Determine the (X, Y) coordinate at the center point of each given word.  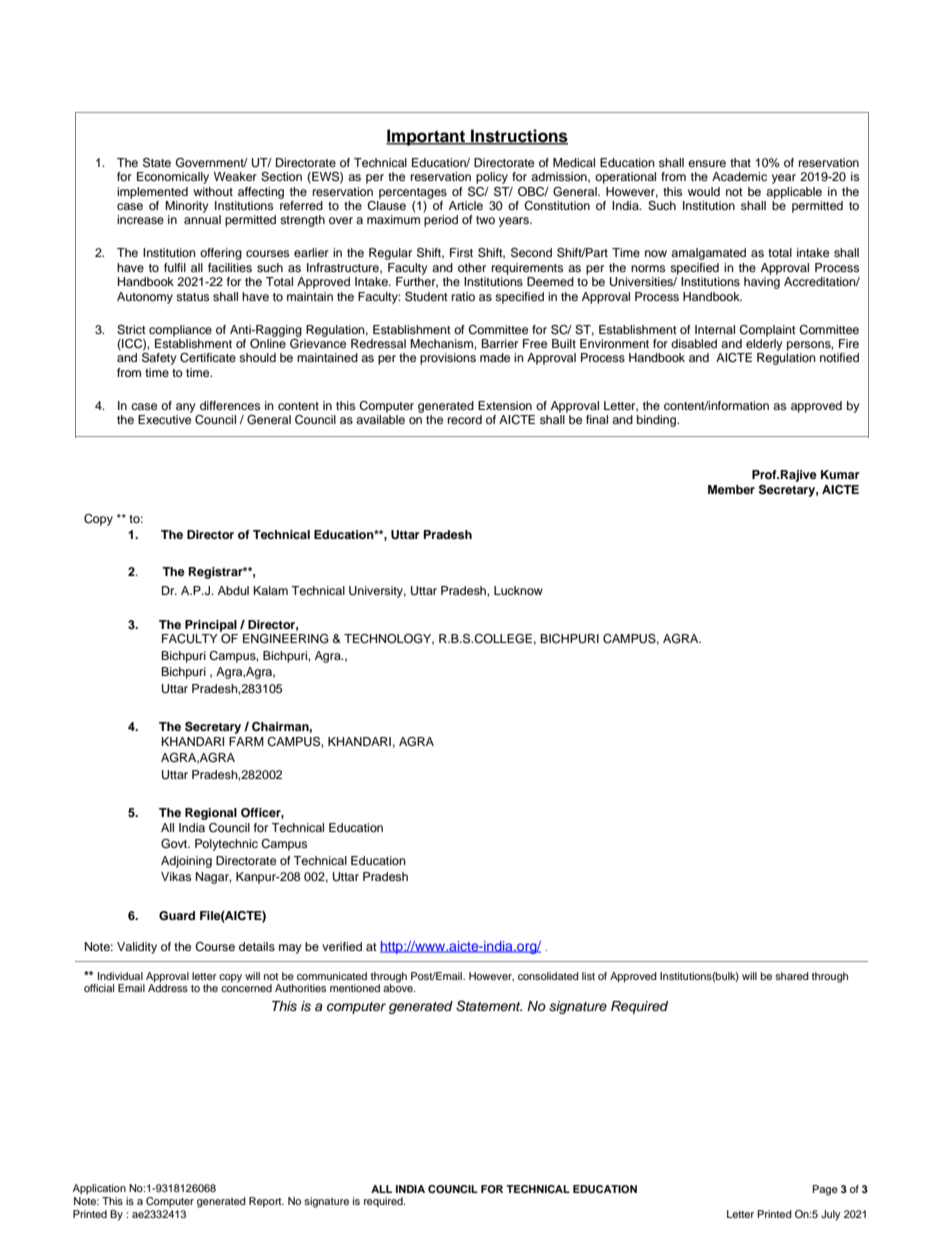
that (740, 162)
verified (342, 946)
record (465, 419)
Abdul (233, 590)
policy (492, 178)
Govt (175, 844)
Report (266, 1202)
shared (792, 976)
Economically (173, 178)
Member (731, 489)
